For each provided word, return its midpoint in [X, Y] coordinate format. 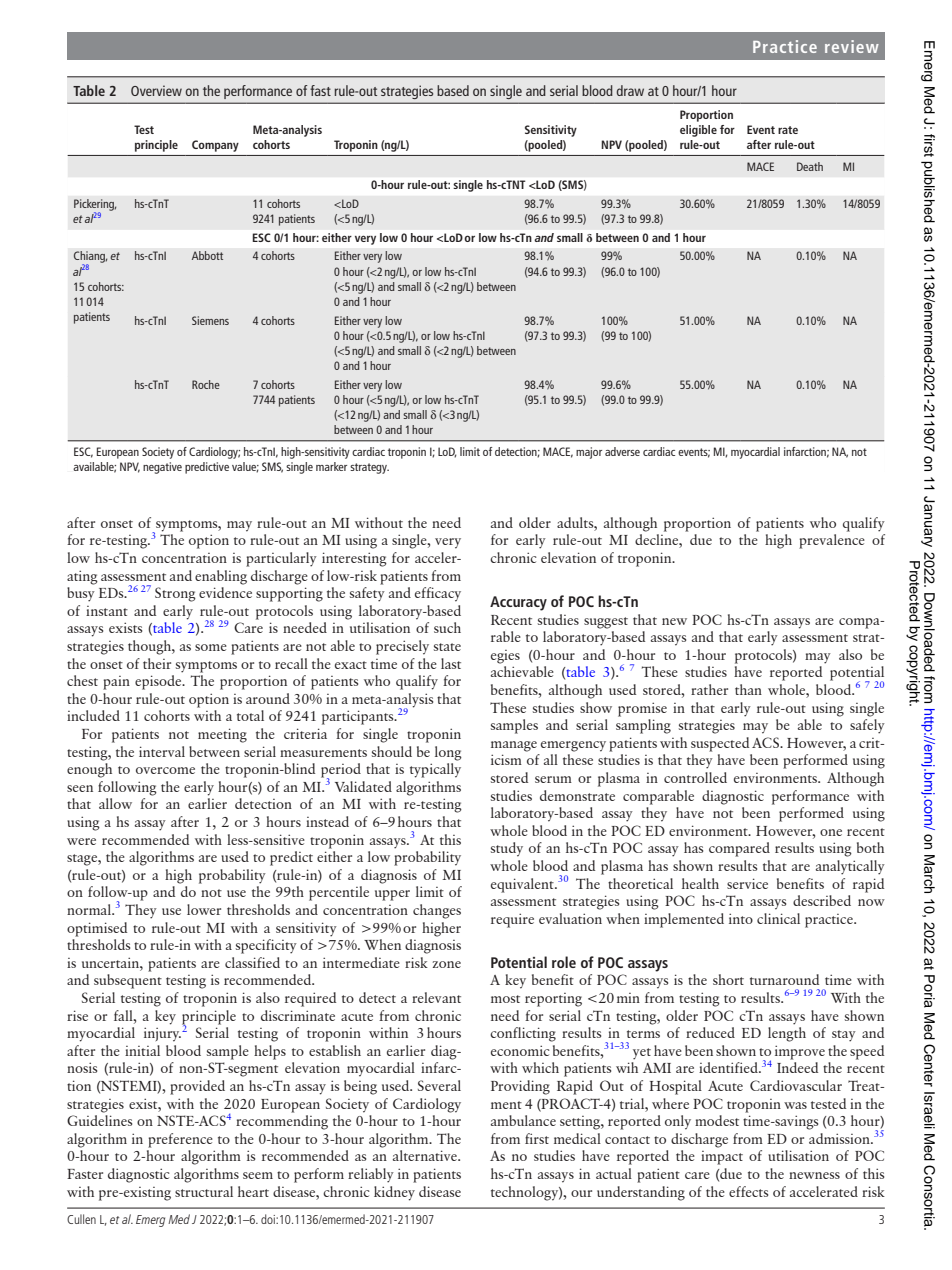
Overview [156, 90]
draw [630, 90]
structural [204, 1191]
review [852, 46]
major [589, 453]
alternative [426, 1155]
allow [115, 803]
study [507, 849]
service [747, 883]
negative [162, 468]
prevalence [832, 541]
